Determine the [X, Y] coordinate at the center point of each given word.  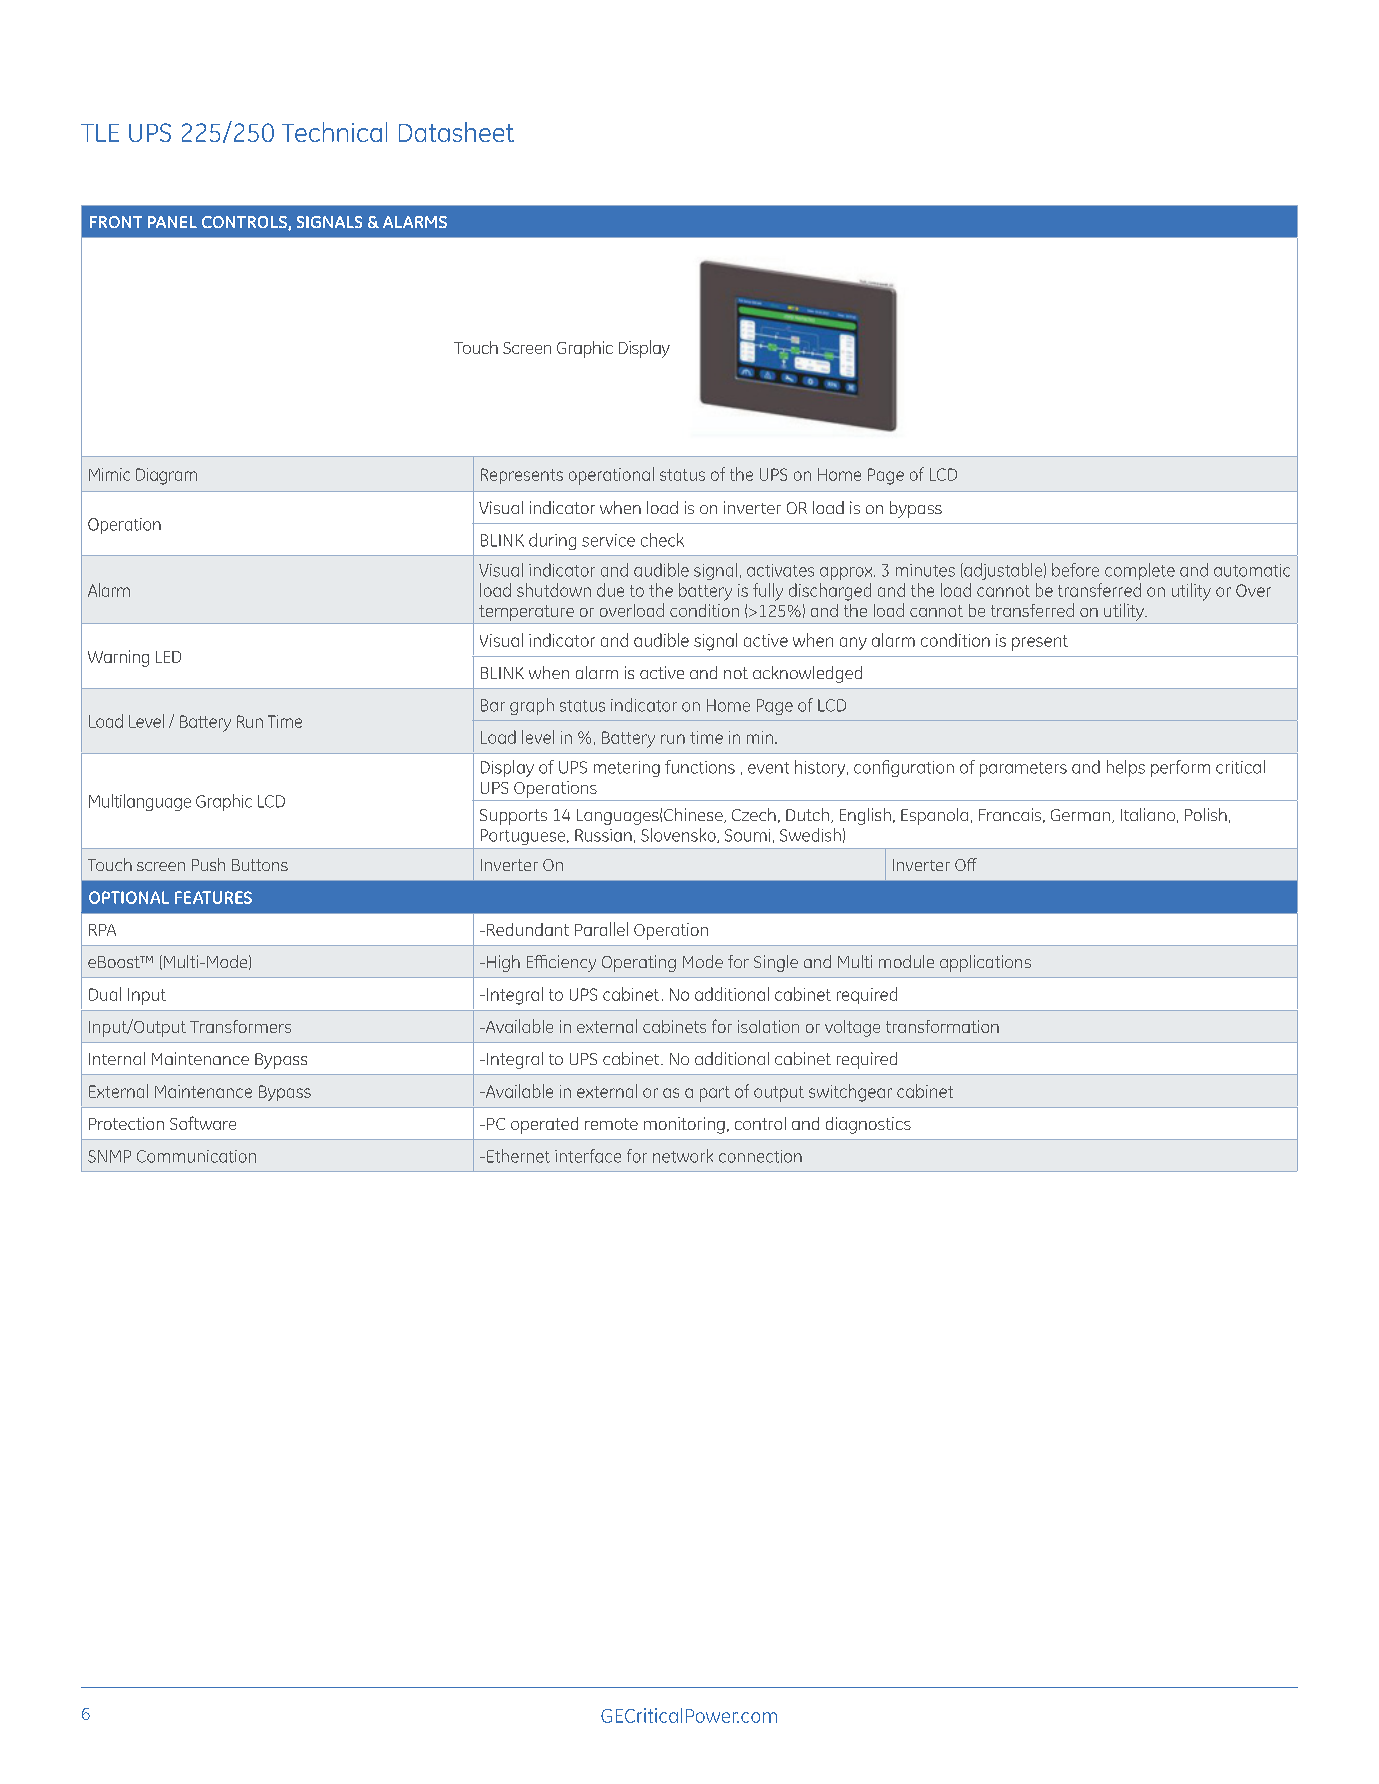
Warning [118, 658]
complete [1140, 571]
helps [1126, 768]
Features [213, 897]
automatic [1252, 570]
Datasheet [456, 132]
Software [203, 1123]
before [1075, 570]
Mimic [109, 474]
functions [700, 767]
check [662, 540]
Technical [334, 132]
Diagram [166, 476]
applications [985, 963]
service [608, 540]
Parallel [601, 929]
